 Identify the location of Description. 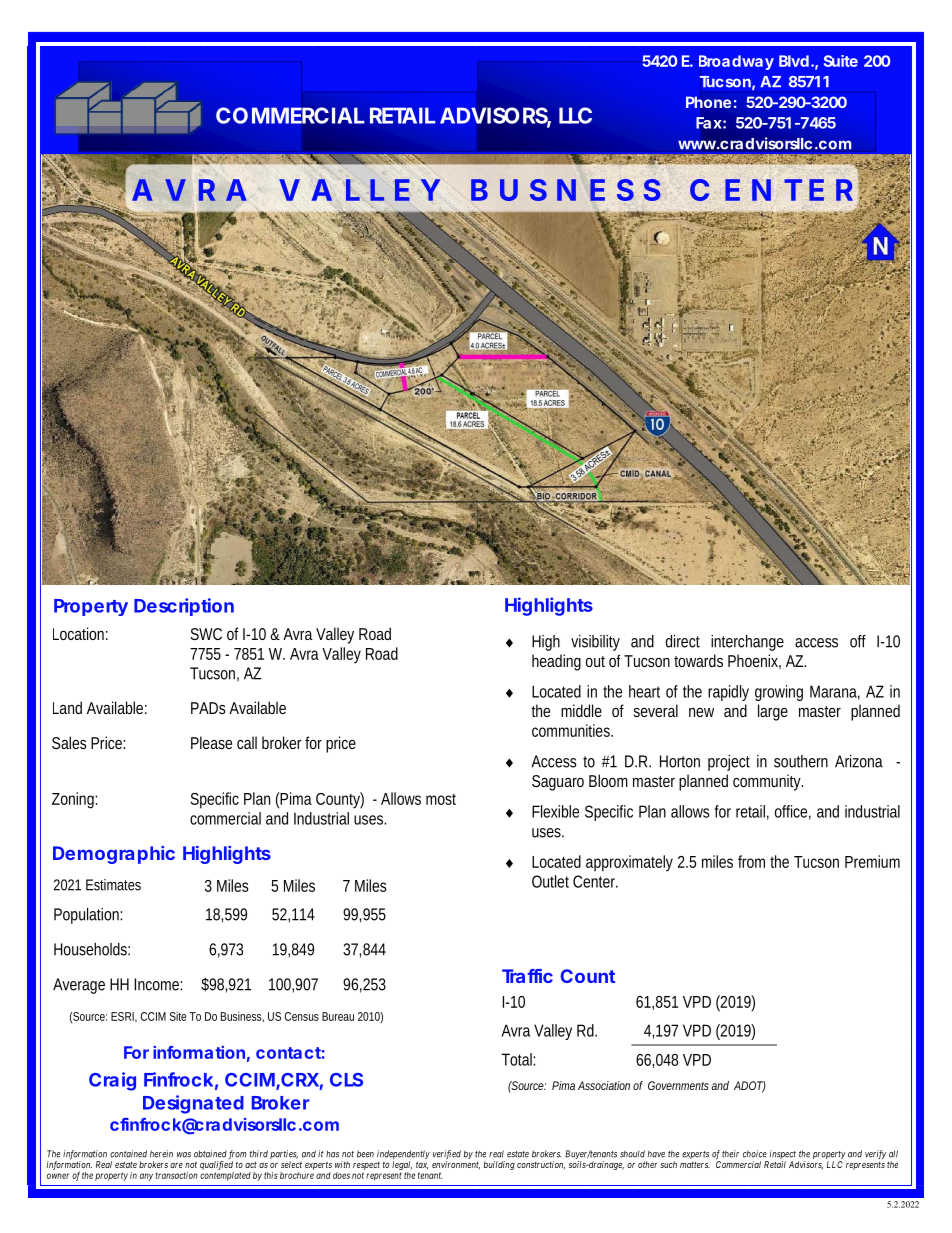
(184, 607).
